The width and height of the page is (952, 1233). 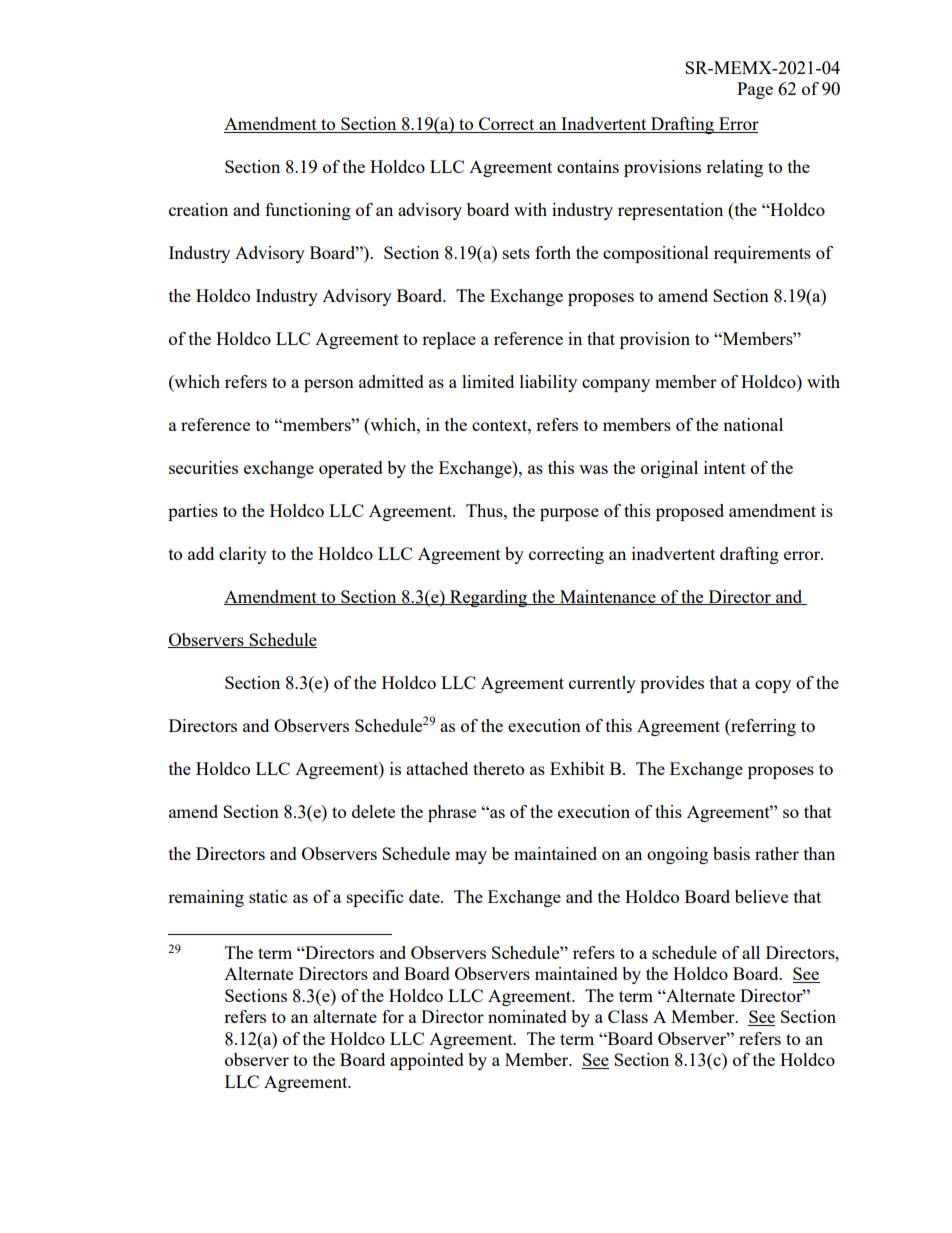 What do you see at coordinates (308, 211) in the page?
I see `functioning` at bounding box center [308, 211].
